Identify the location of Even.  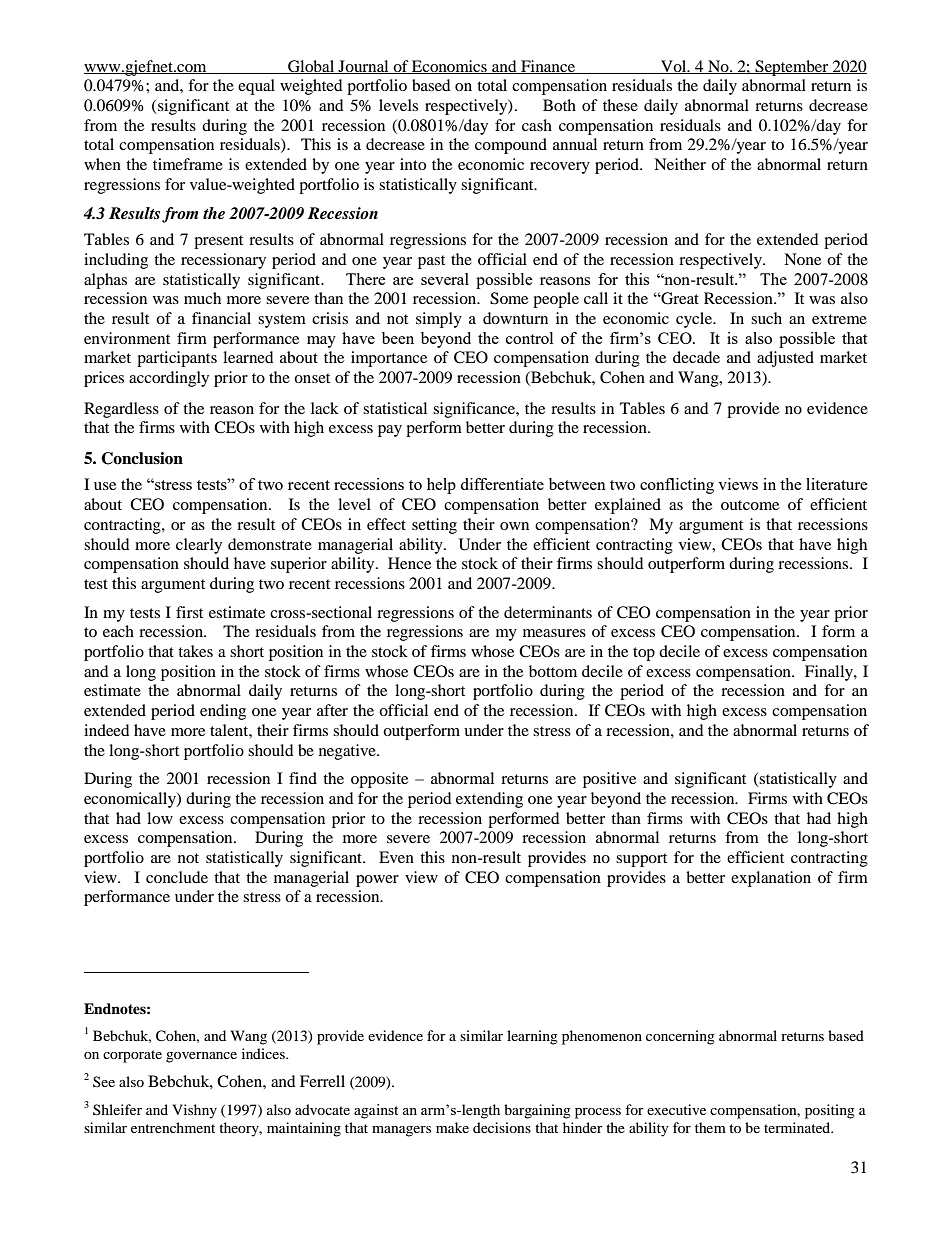
(396, 857).
